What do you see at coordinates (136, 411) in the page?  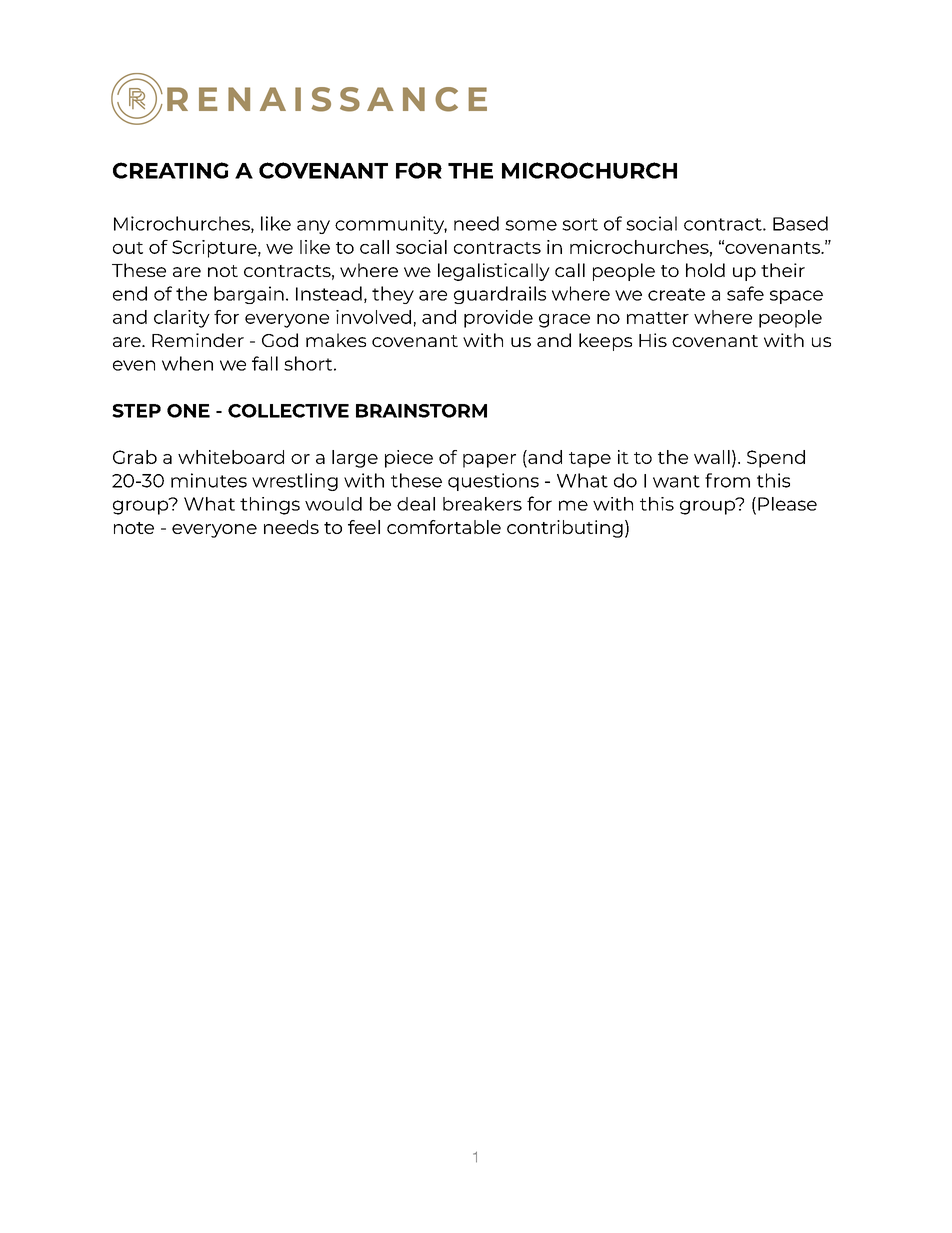 I see `STEP` at bounding box center [136, 411].
